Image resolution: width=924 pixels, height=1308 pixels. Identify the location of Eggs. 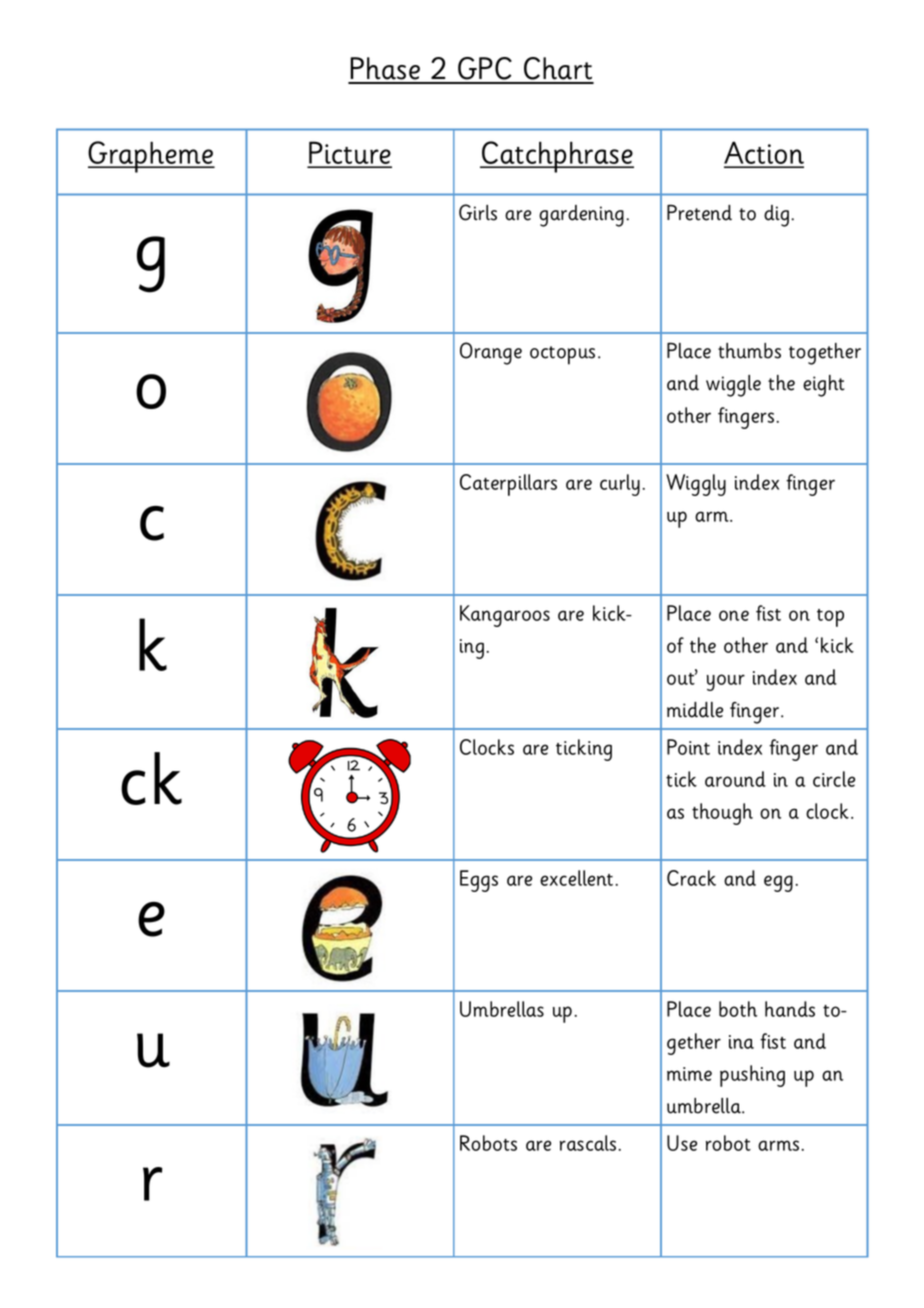
(479, 881).
